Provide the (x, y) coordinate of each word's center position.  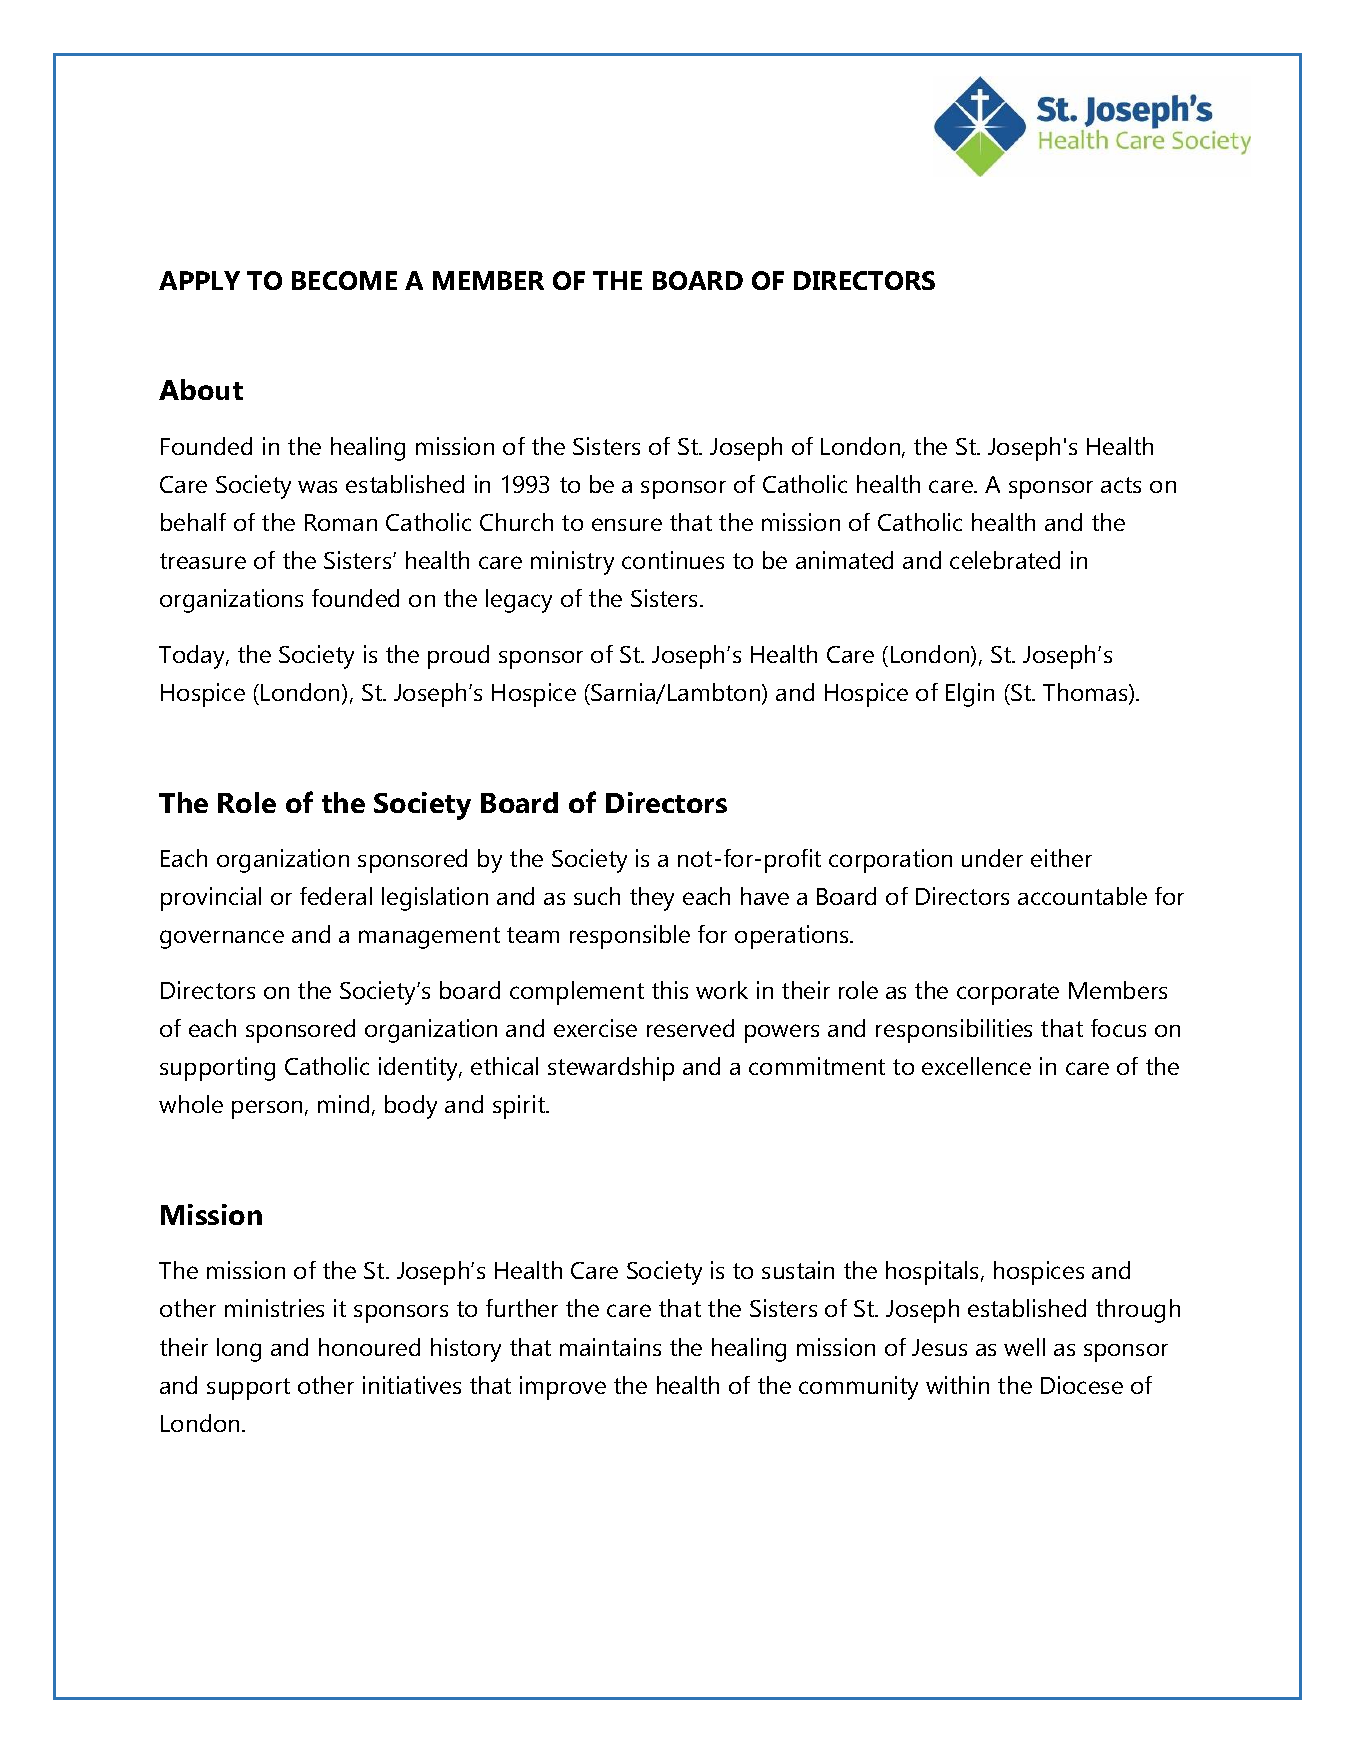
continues (673, 560)
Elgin (970, 695)
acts (1121, 485)
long (239, 1350)
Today (193, 657)
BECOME (344, 280)
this (670, 990)
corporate (1008, 994)
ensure (627, 524)
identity (420, 1069)
